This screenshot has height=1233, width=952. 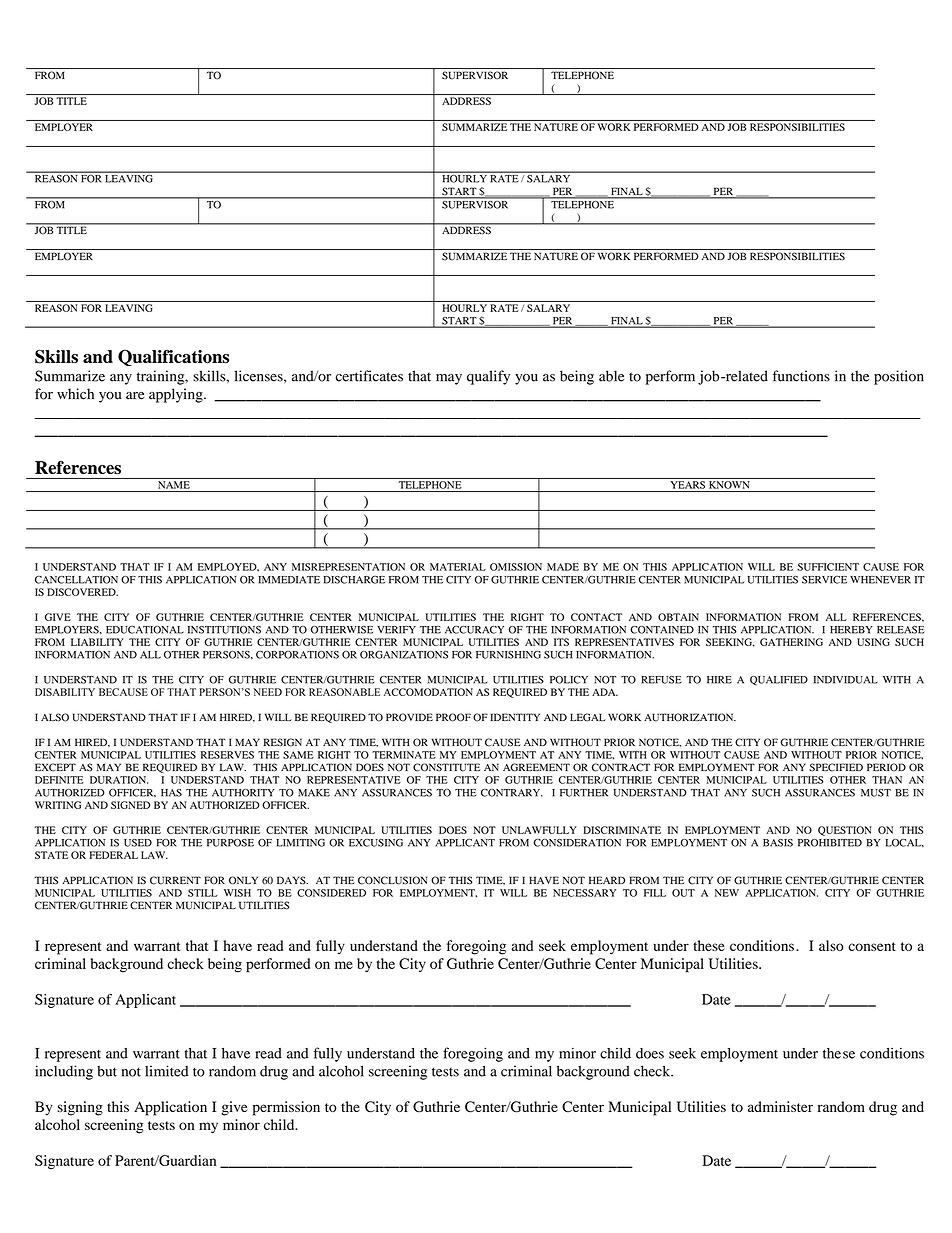 What do you see at coordinates (801, 376) in the screenshot?
I see `functions` at bounding box center [801, 376].
